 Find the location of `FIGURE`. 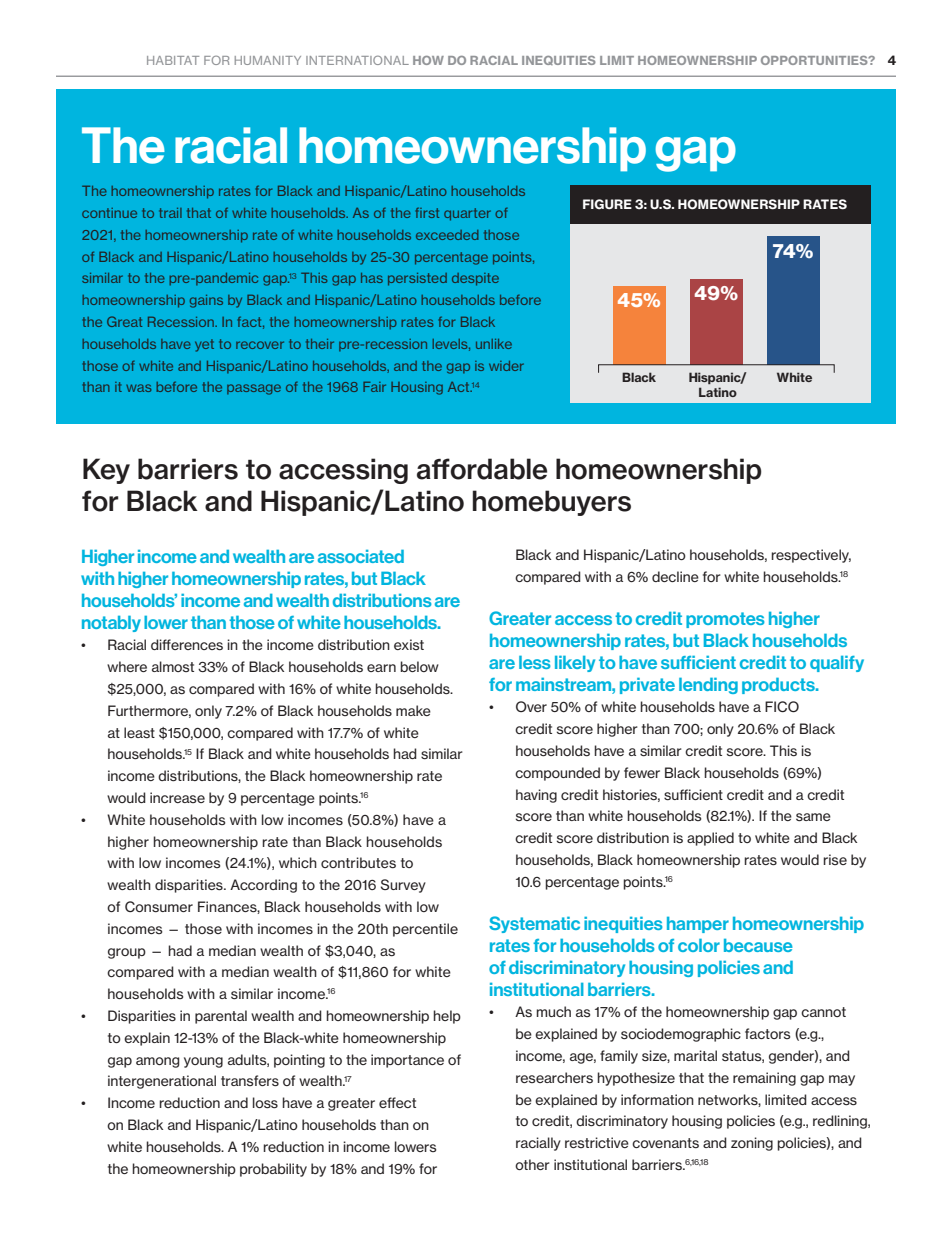

FIGURE is located at coordinates (607, 204).
